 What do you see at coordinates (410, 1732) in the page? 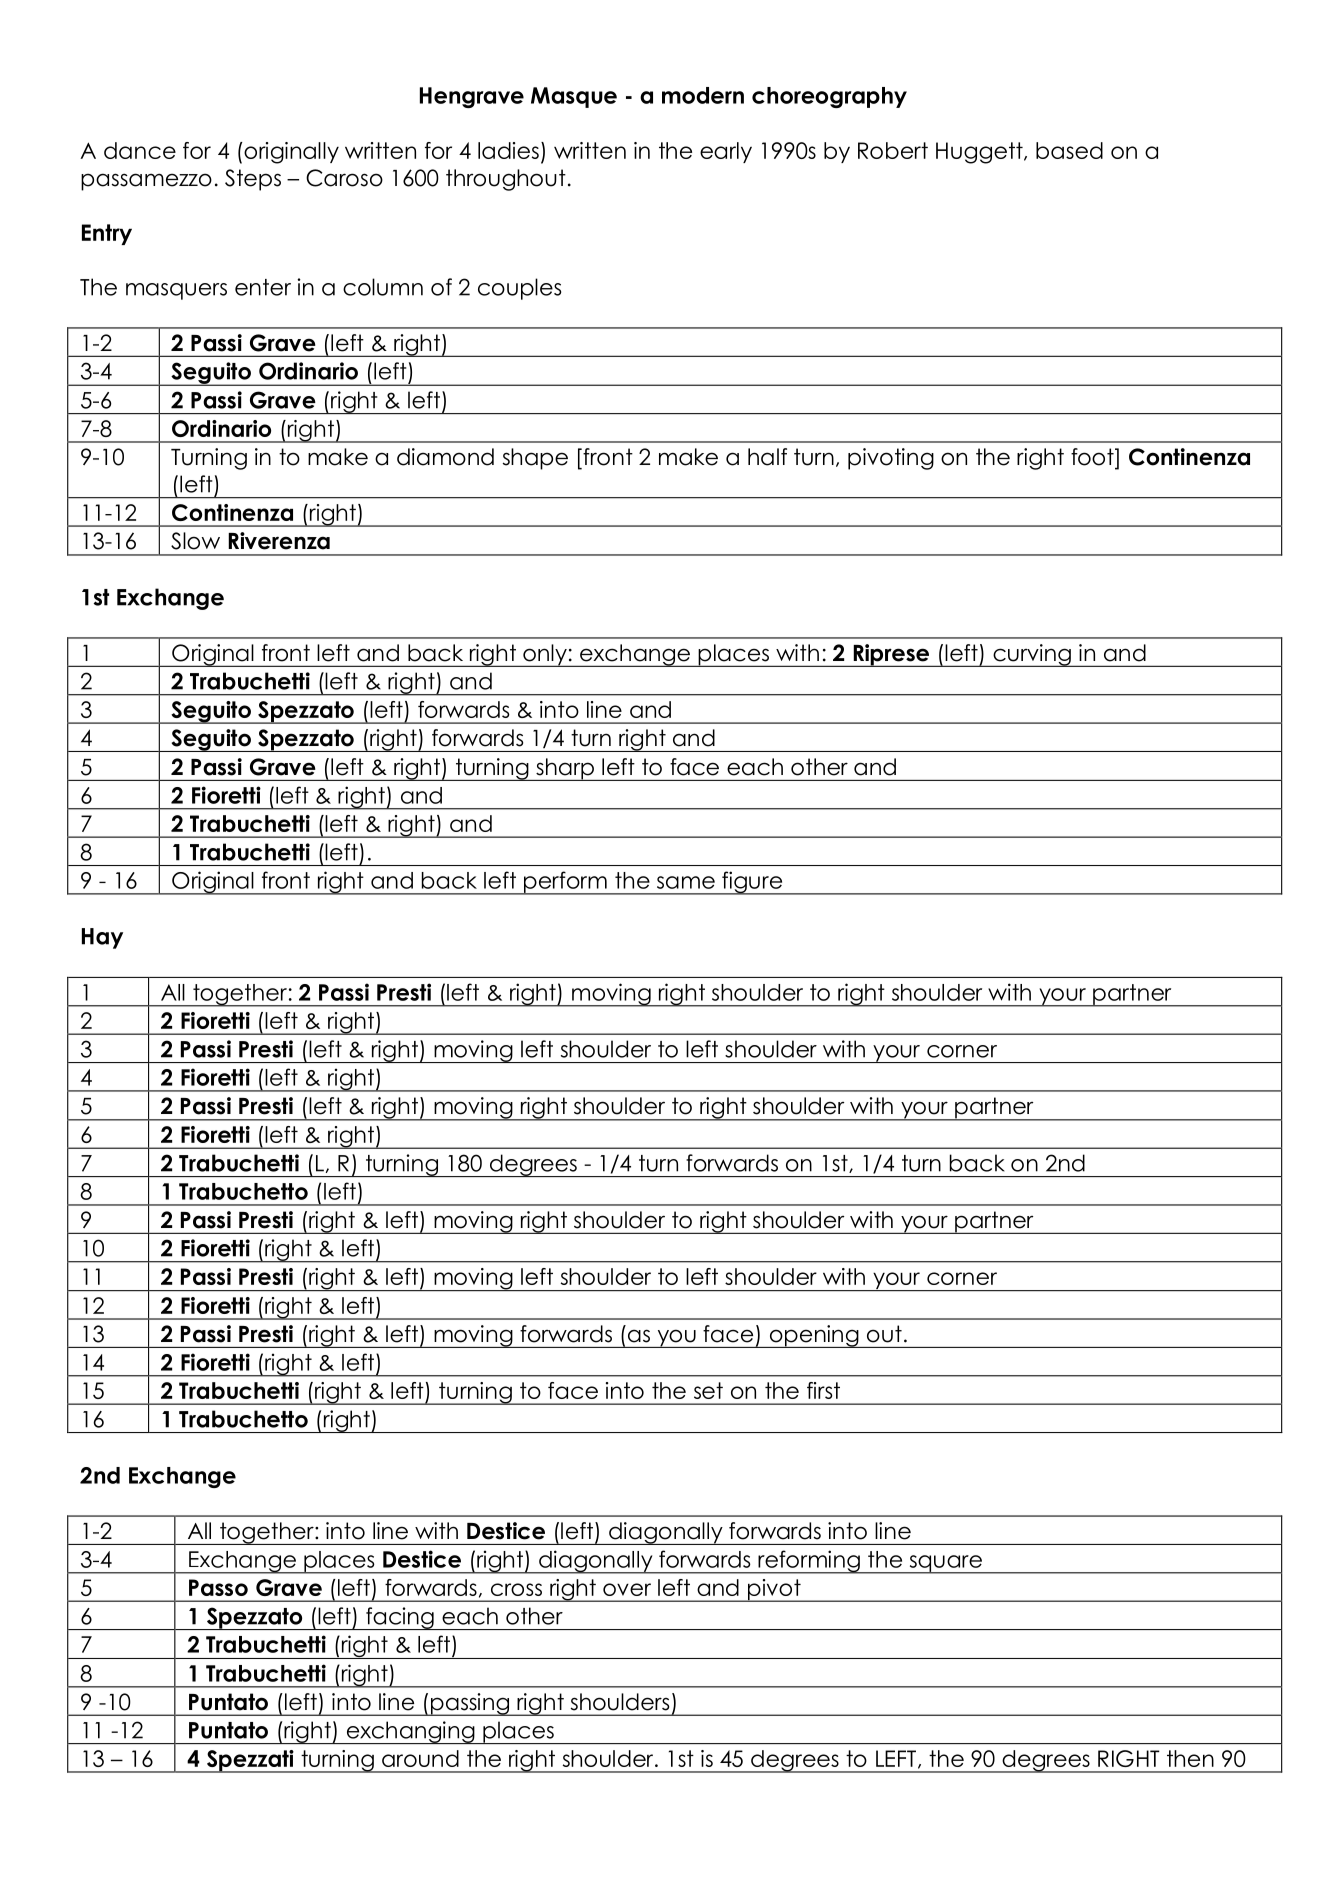
I see `exchanging` at bounding box center [410, 1732].
